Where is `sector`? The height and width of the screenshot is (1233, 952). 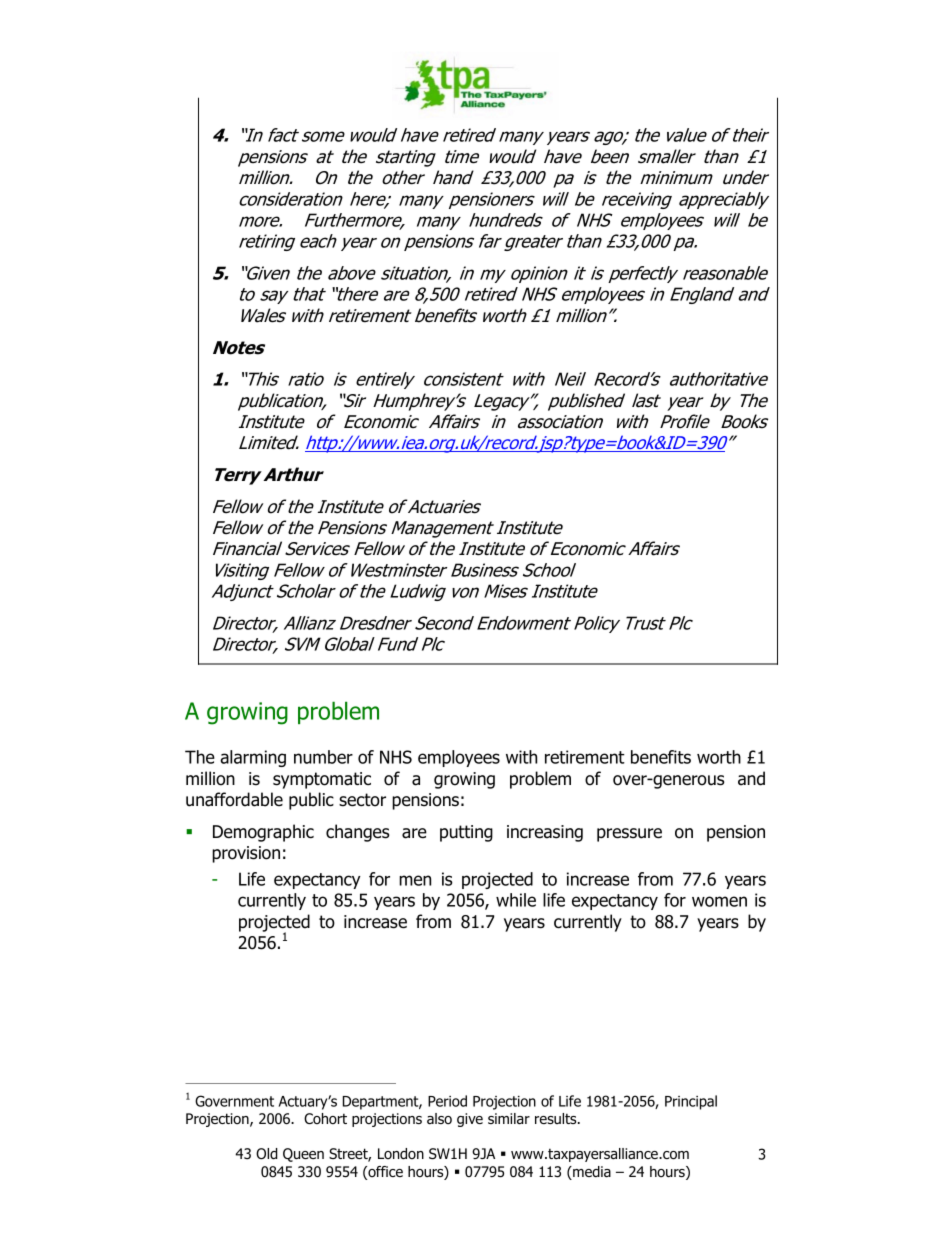 sector is located at coordinates (362, 800).
